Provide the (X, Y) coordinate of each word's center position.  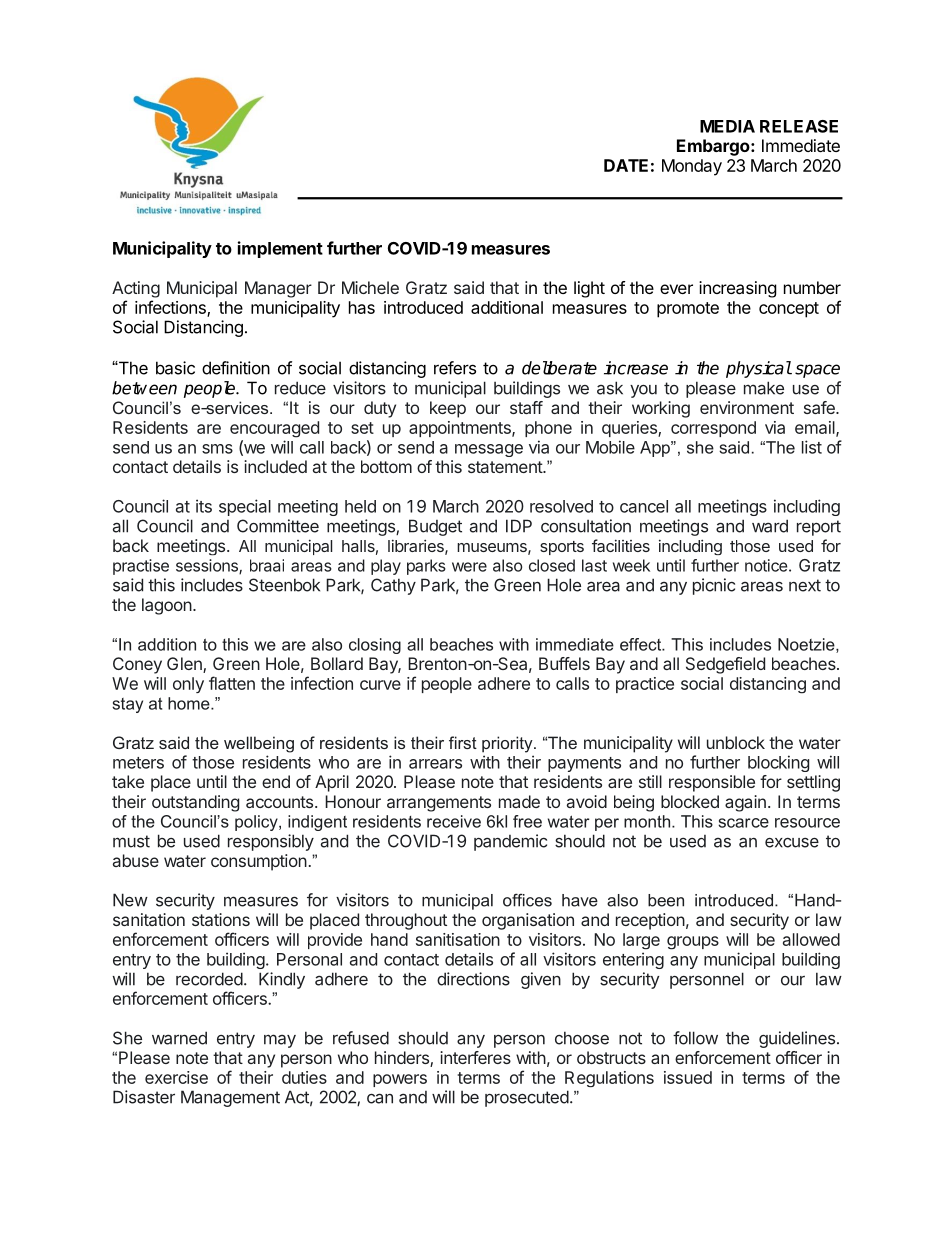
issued (688, 1077)
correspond (713, 429)
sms (217, 449)
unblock (736, 742)
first (463, 742)
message (489, 450)
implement (280, 249)
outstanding (195, 803)
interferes (475, 1057)
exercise (176, 1077)
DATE (626, 165)
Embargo (714, 147)
